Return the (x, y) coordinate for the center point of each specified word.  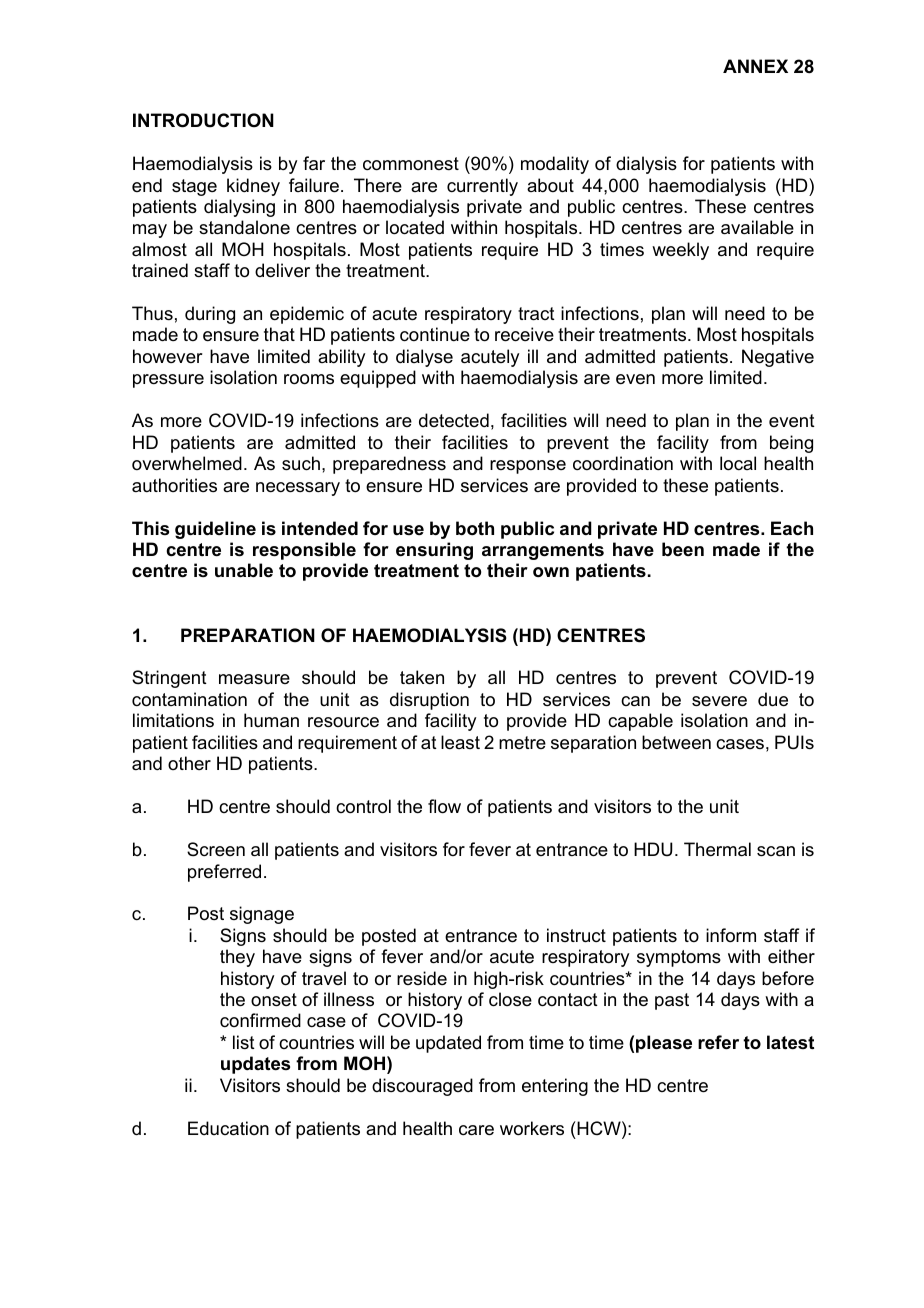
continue (435, 334)
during (210, 315)
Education (228, 1128)
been (683, 549)
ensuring (434, 551)
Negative (778, 358)
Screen (216, 849)
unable (244, 570)
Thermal (717, 849)
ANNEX (755, 66)
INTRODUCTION (203, 120)
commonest (411, 164)
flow (444, 806)
